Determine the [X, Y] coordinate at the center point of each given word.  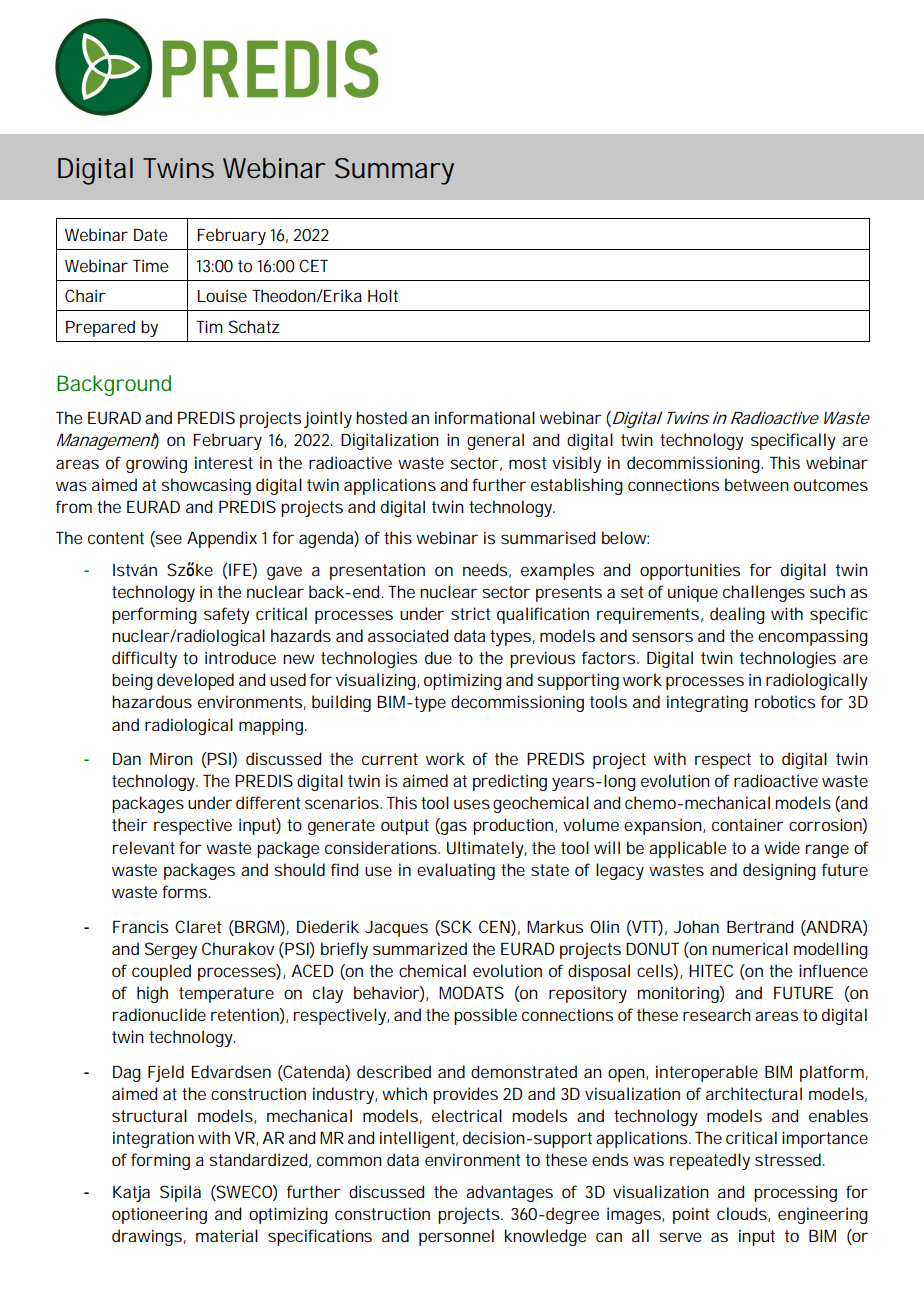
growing [156, 464]
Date [150, 235]
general [495, 441]
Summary [394, 171]
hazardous [152, 701]
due [438, 657]
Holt [383, 295]
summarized [420, 948]
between [757, 484]
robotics [785, 701]
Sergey [171, 950]
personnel [456, 1237]
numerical [750, 948]
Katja [131, 1193]
